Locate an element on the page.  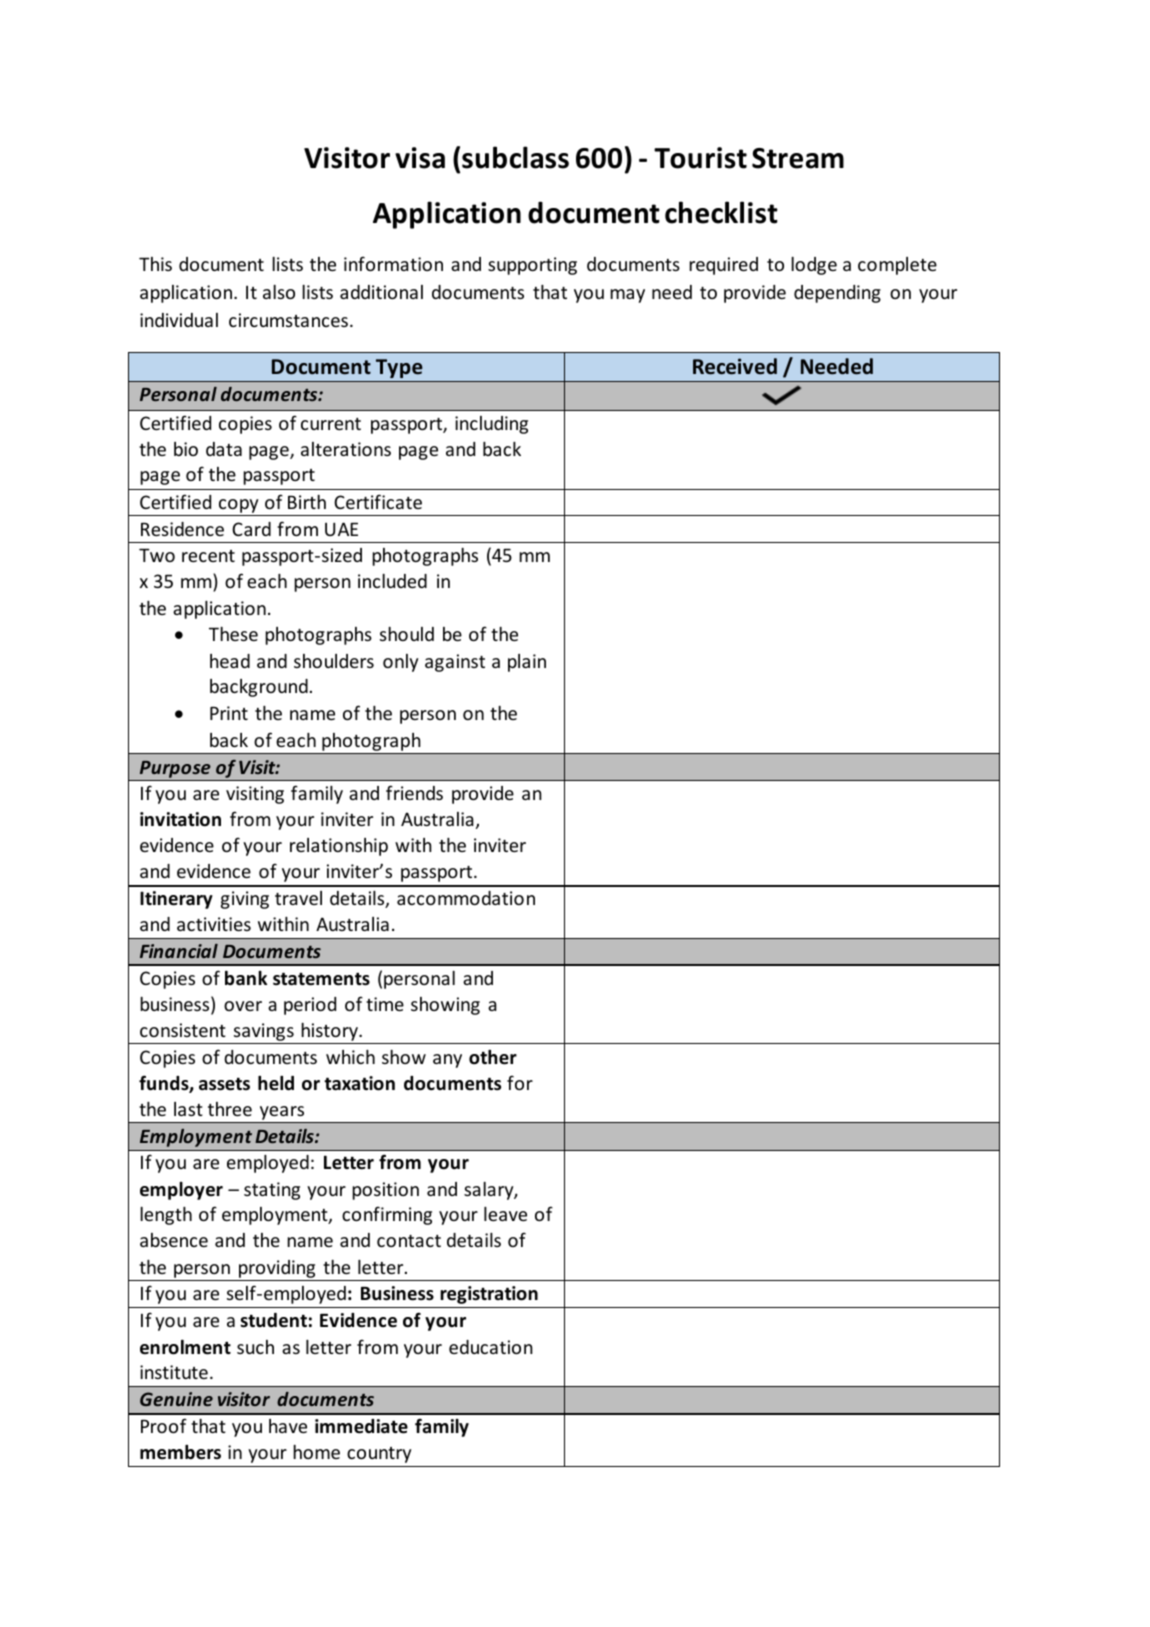
other is located at coordinates (493, 1057).
